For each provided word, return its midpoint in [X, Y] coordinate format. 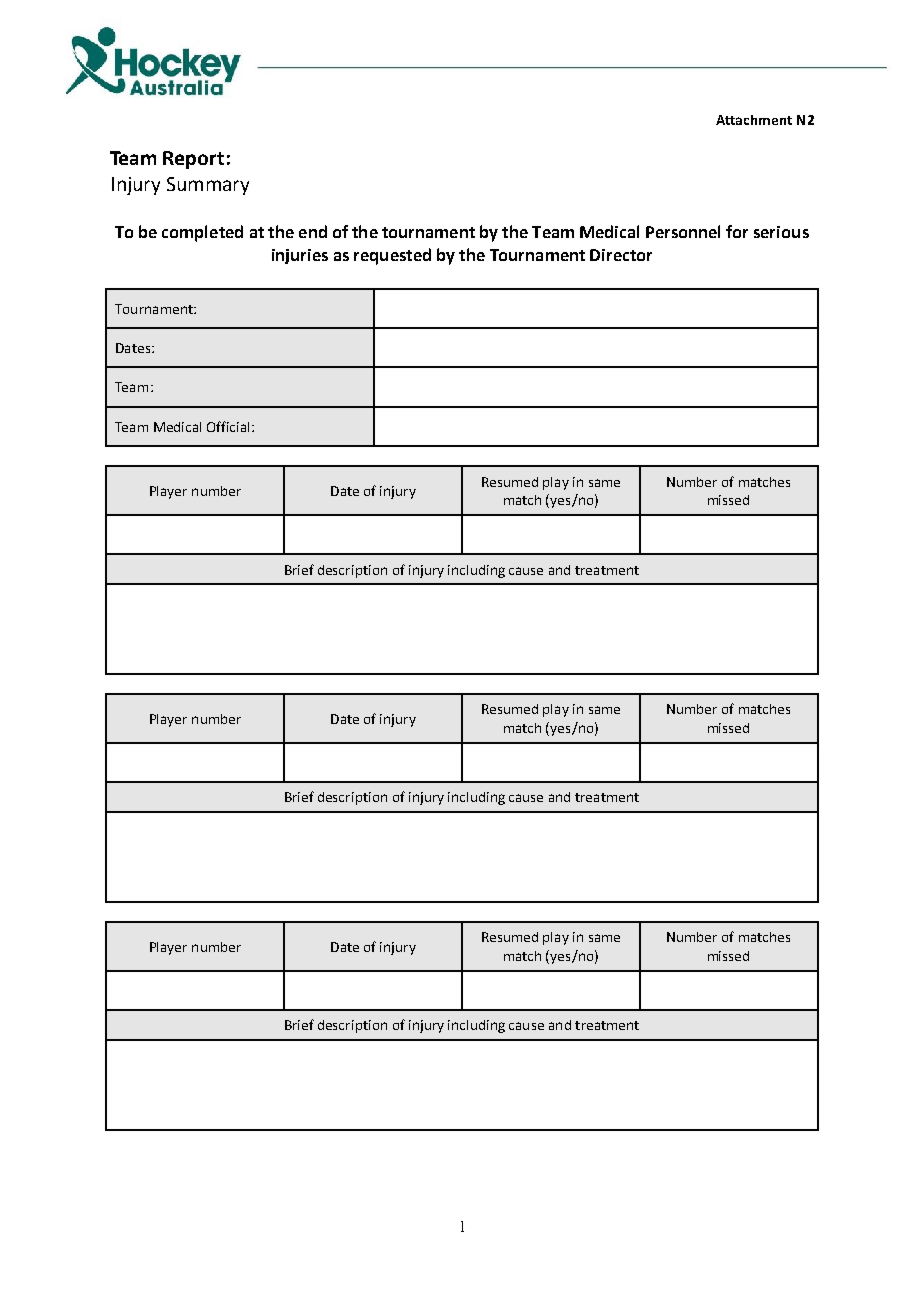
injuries [300, 256]
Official [230, 426]
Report [193, 160]
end [313, 231]
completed [202, 233]
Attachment [754, 120]
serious [781, 232]
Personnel [683, 231]
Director [621, 255]
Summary [208, 186]
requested [392, 256]
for [737, 231]
